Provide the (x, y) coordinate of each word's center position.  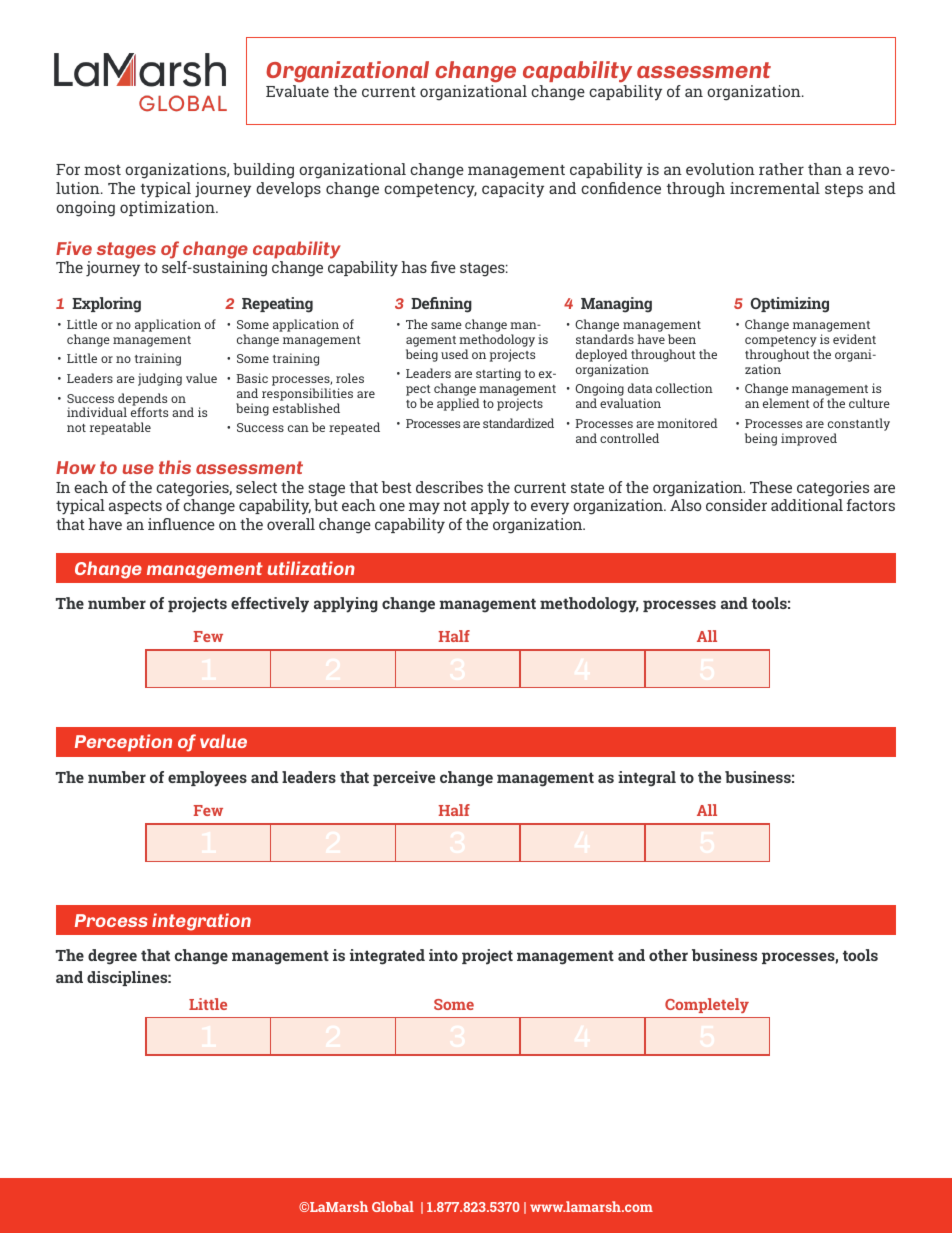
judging (160, 379)
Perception (123, 743)
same (446, 325)
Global (393, 1206)
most (102, 170)
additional (807, 505)
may (424, 508)
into (443, 955)
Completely (707, 1005)
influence (181, 524)
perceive (404, 778)
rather (781, 169)
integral (647, 779)
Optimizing (790, 305)
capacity (513, 190)
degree (112, 957)
